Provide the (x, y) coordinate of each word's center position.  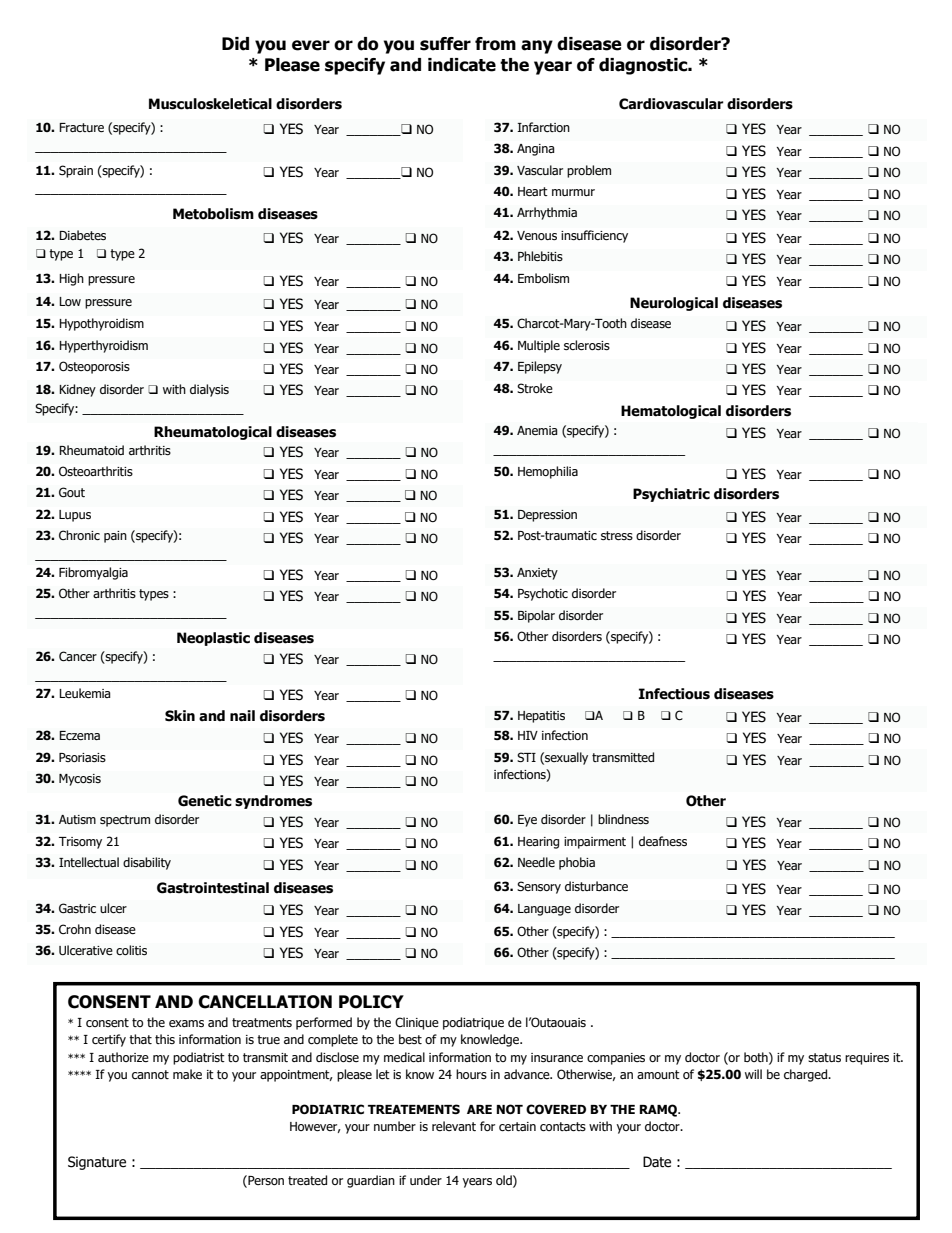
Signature (97, 1163)
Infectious (674, 694)
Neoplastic (213, 639)
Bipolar (536, 616)
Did (235, 44)
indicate (462, 65)
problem (589, 171)
